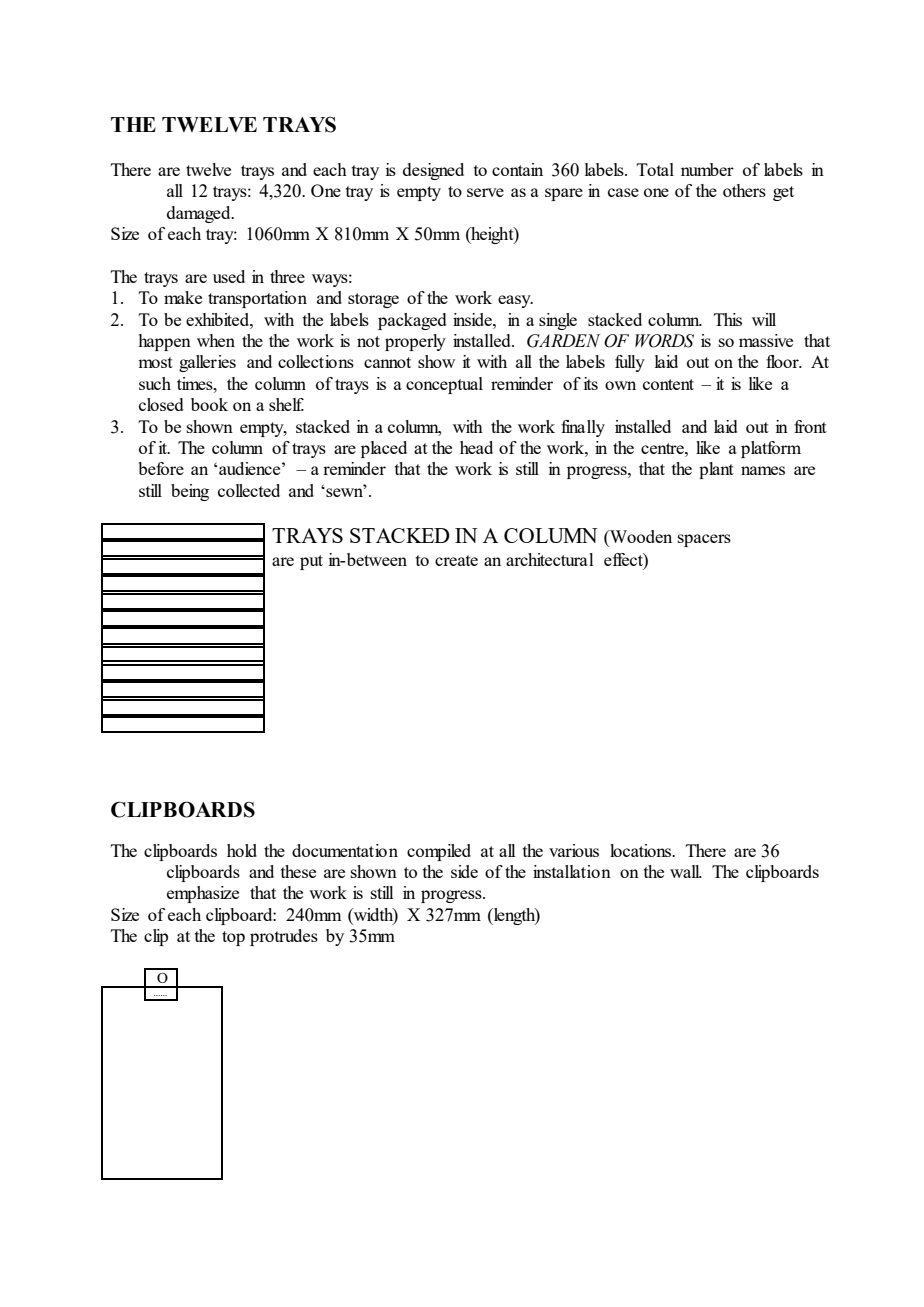 The height and width of the screenshot is (1307, 924). I want to click on serve, so click(485, 192).
